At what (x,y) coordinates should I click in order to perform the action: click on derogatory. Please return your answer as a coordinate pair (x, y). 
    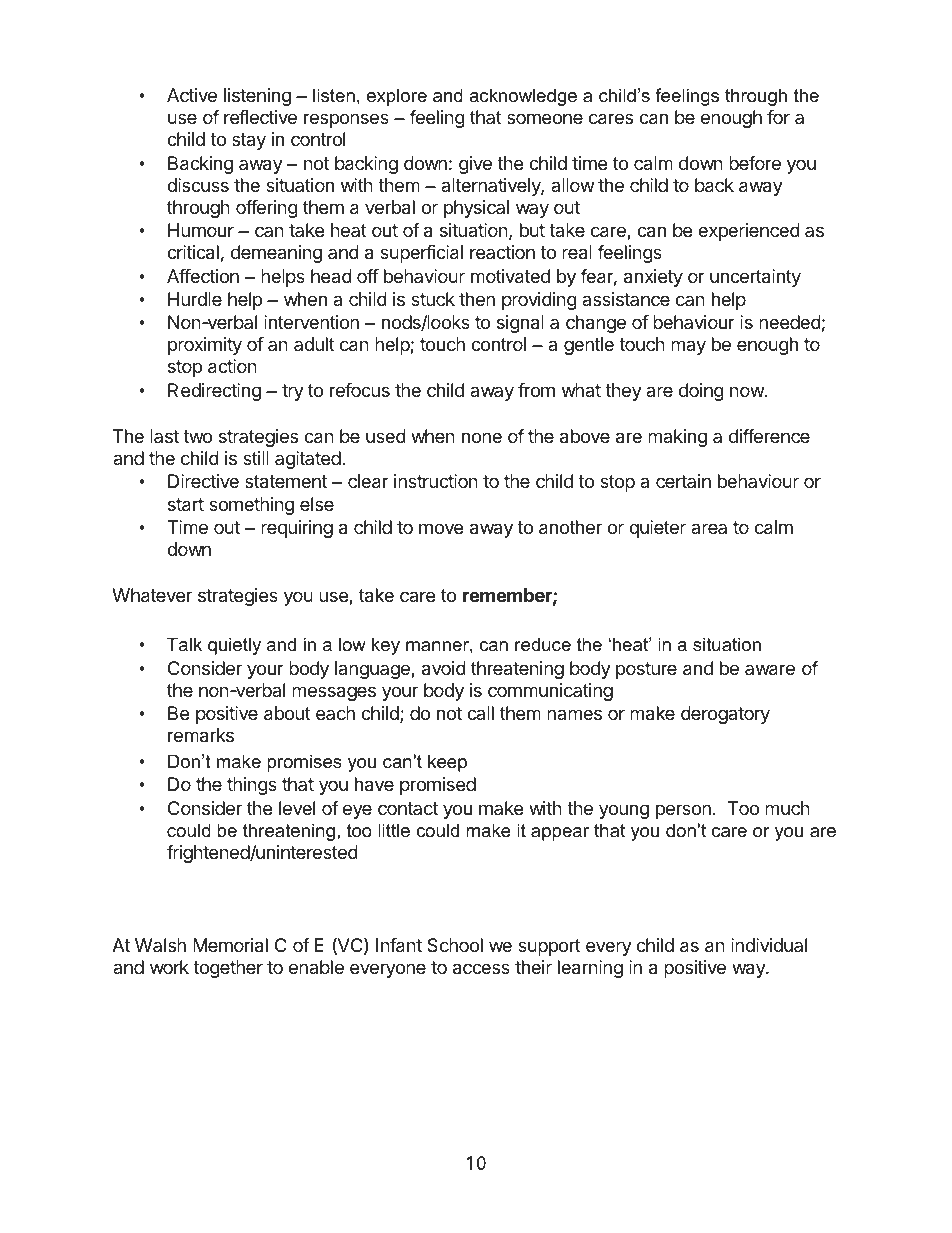
    Looking at the image, I should click on (725, 715).
